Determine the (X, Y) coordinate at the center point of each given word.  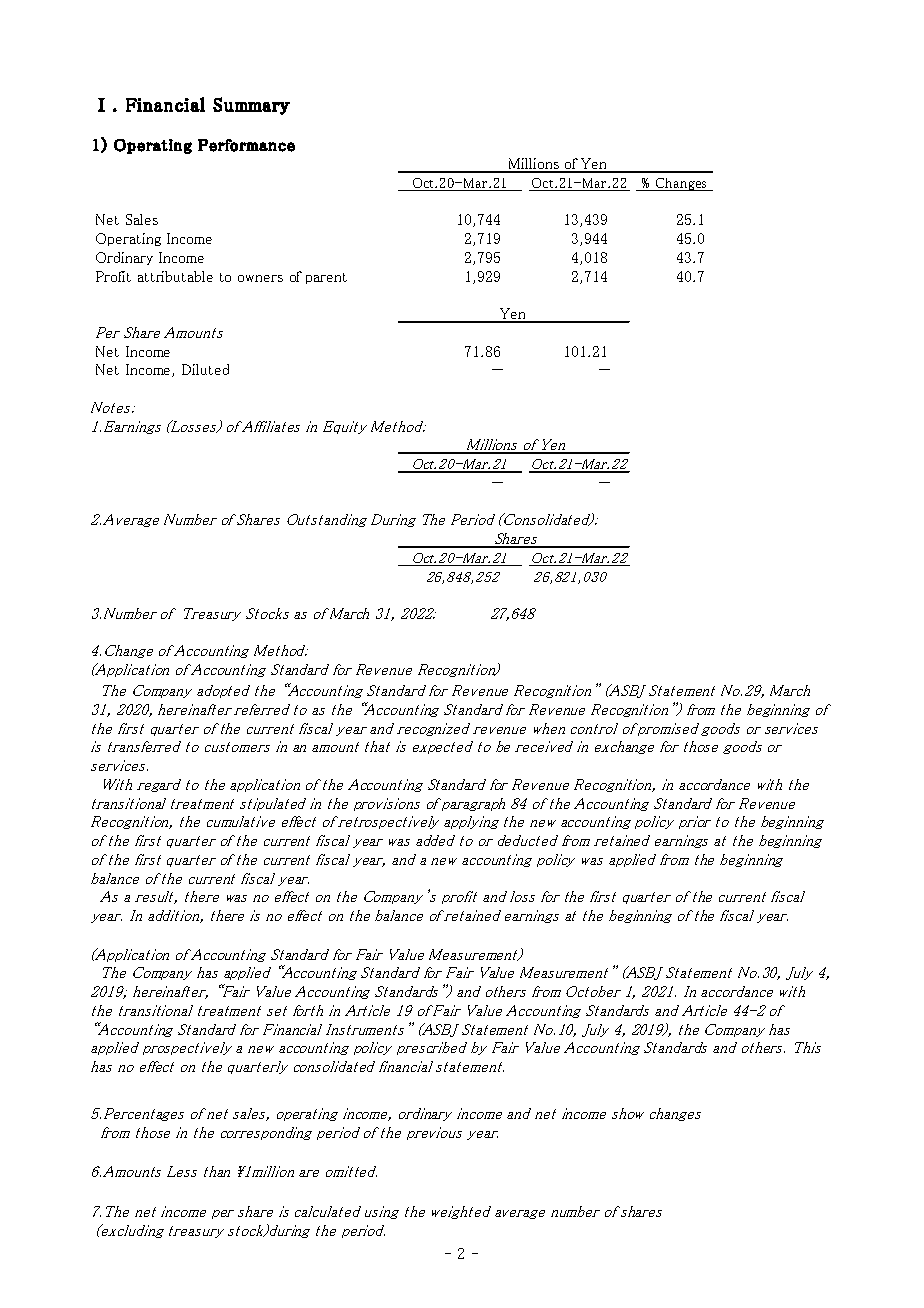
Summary (251, 106)
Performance (246, 145)
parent (326, 278)
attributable (175, 276)
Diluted (205, 369)
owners (260, 278)
